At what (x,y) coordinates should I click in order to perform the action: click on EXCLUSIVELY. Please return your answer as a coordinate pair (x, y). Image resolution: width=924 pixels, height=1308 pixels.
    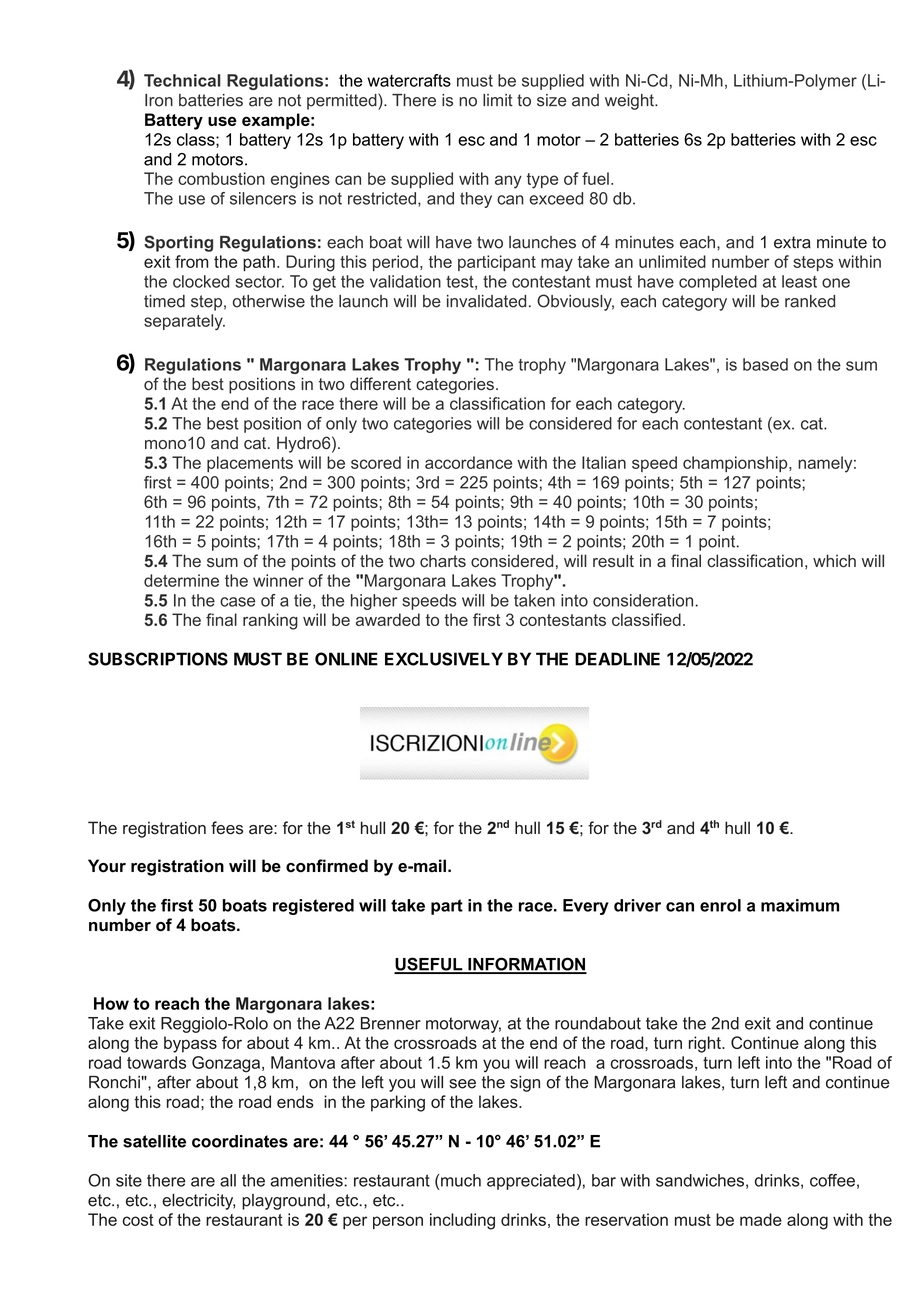
    Looking at the image, I should click on (444, 659).
